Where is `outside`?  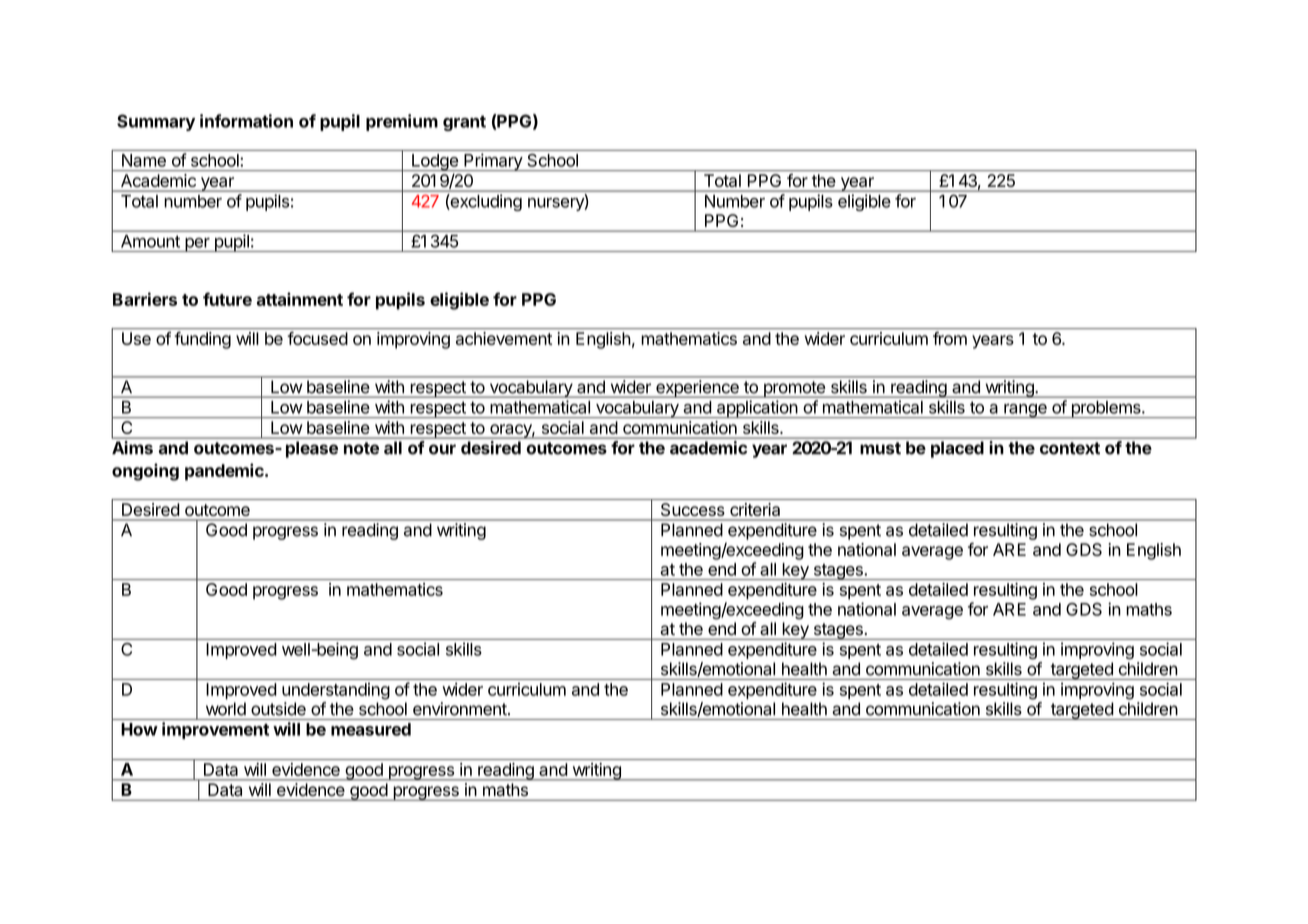
outside is located at coordinates (278, 709).
